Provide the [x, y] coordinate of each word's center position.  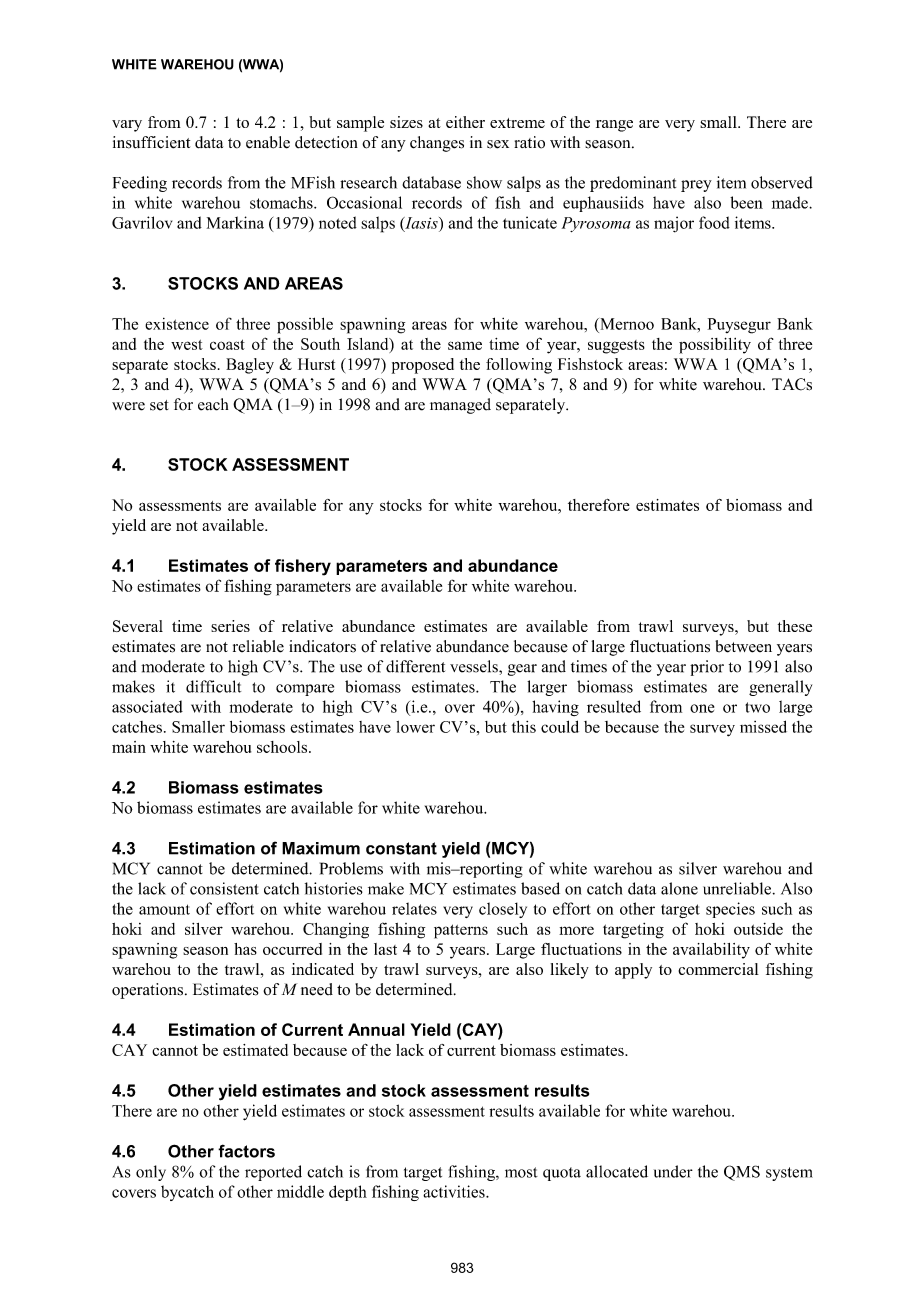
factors [246, 1151]
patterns [461, 931]
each [213, 404]
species [730, 910]
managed [460, 406]
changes [437, 144]
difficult [213, 686]
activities [455, 1191]
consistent [224, 888]
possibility [715, 346]
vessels [475, 666]
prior [707, 668]
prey [696, 186]
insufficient [151, 142]
